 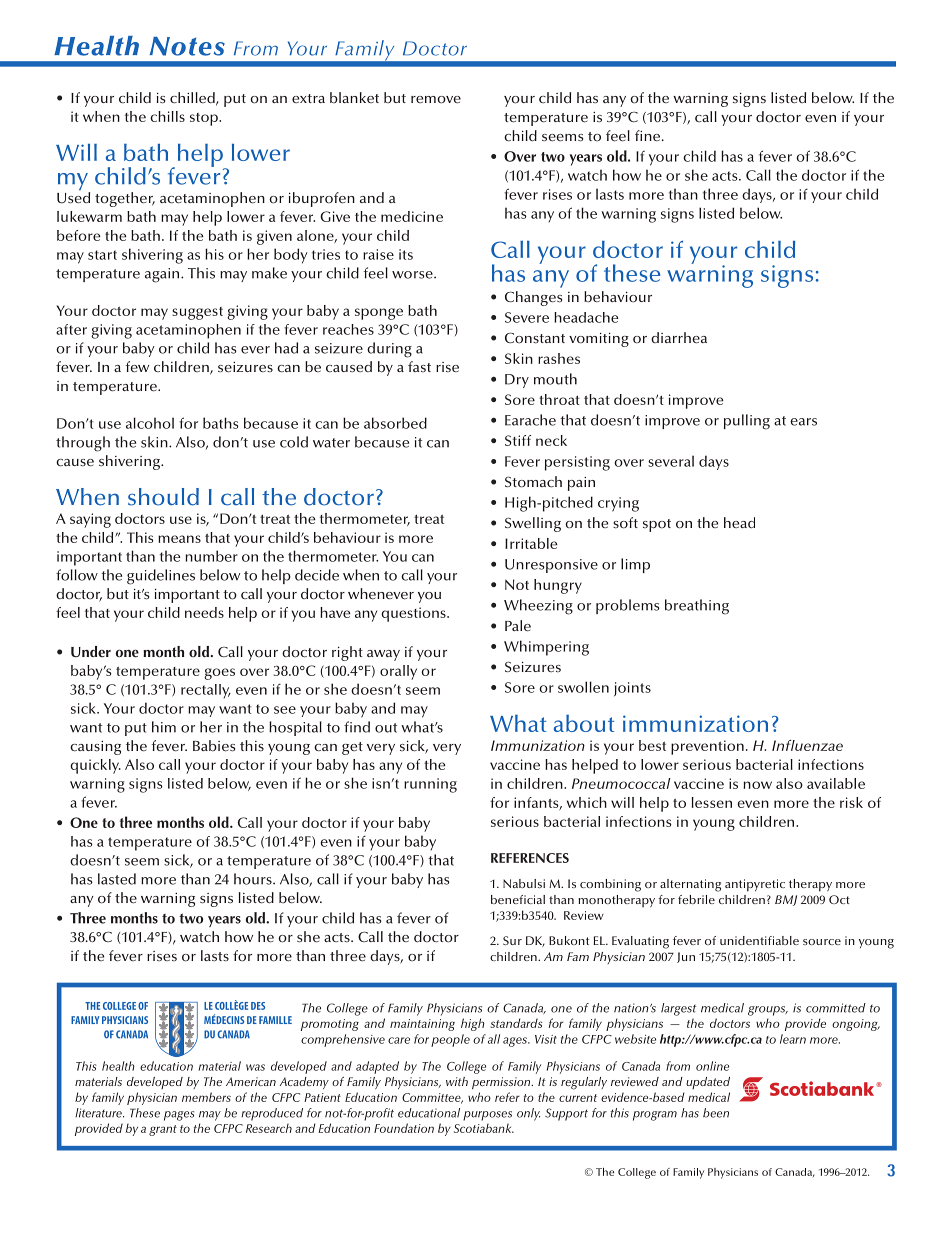 What do you see at coordinates (206, 1097) in the image?
I see `members` at bounding box center [206, 1097].
